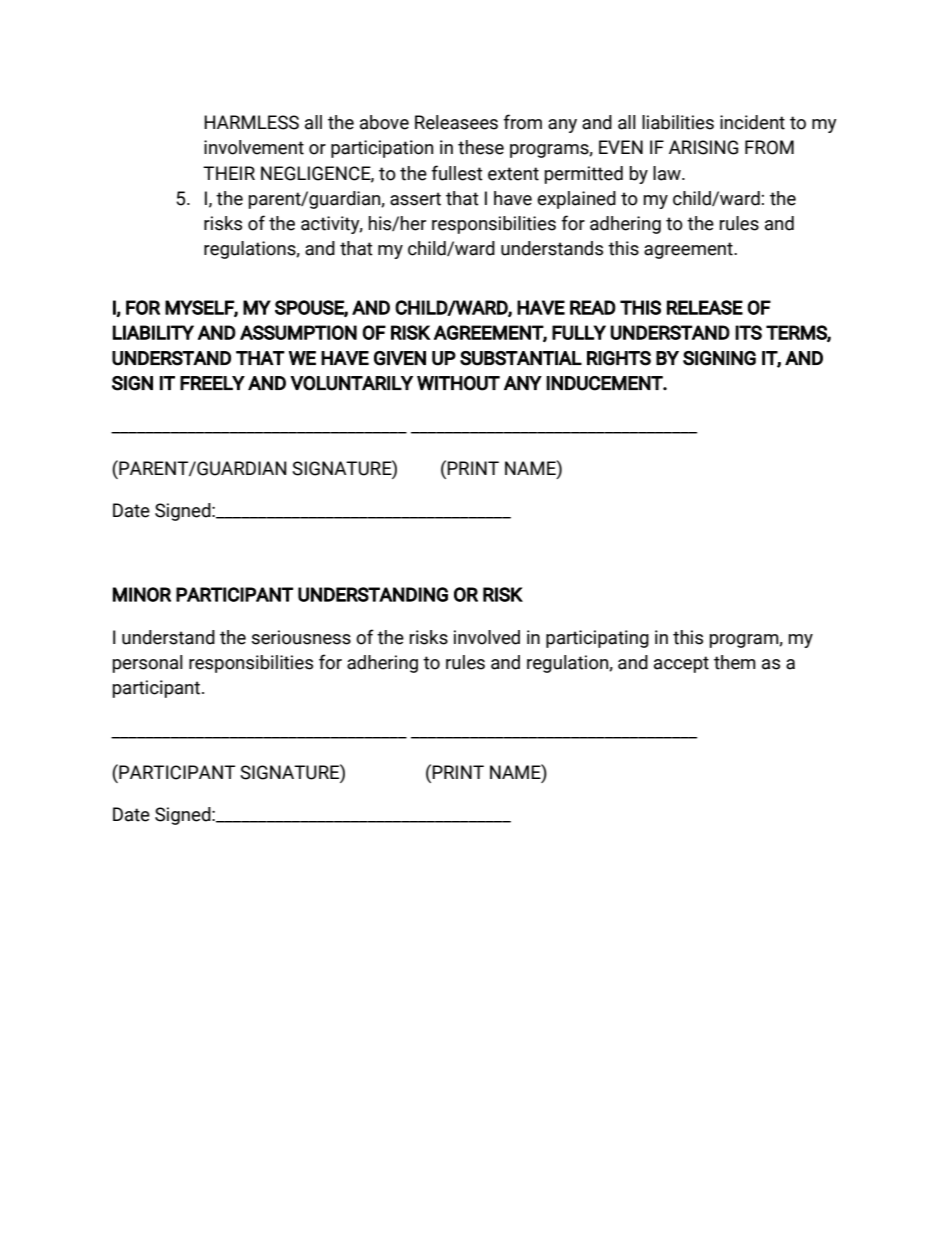 This screenshot has height=1233, width=952. Describe the element at coordinates (458, 383) in the screenshot. I see `WITHOUT` at that location.
